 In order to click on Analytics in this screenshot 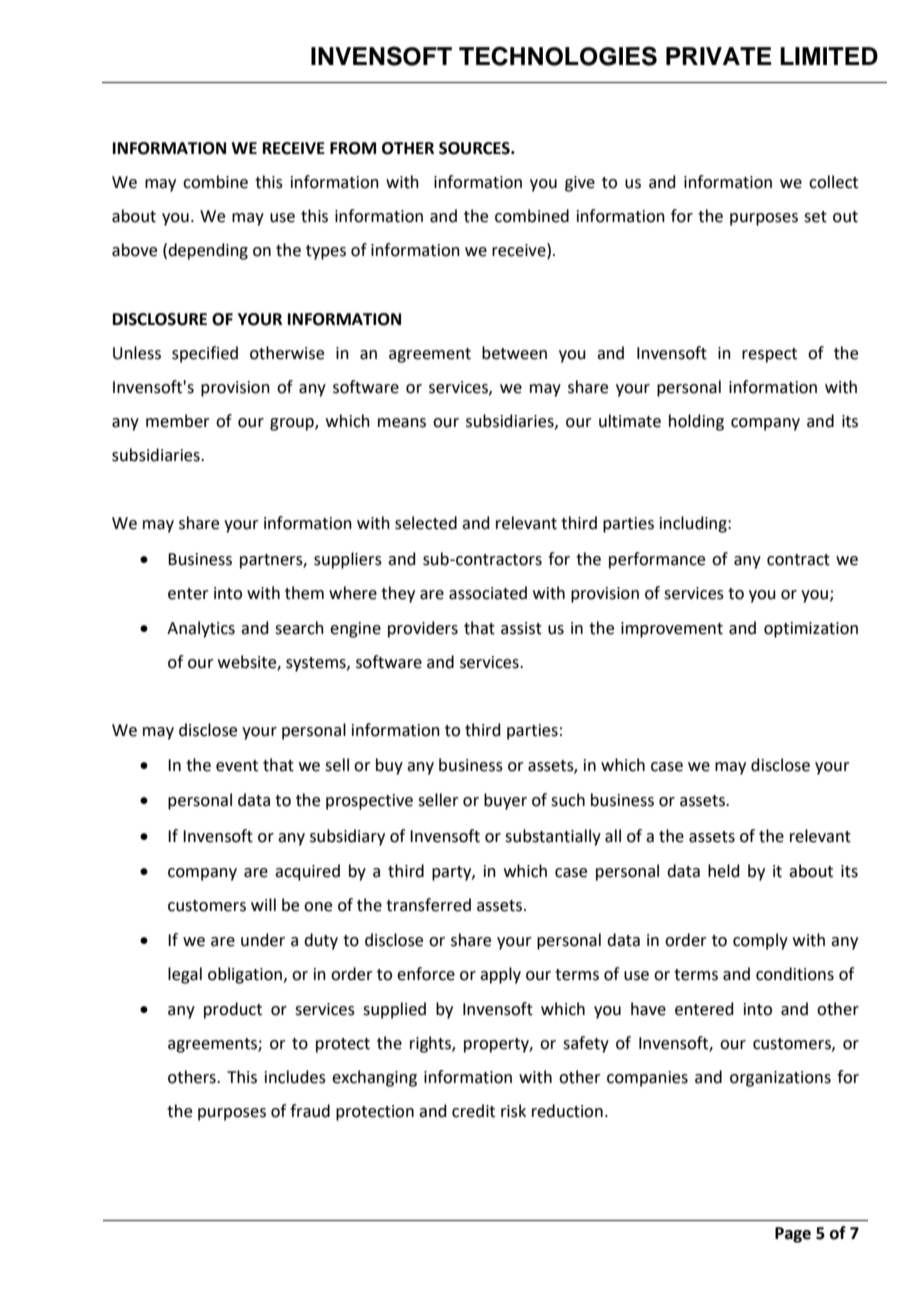, I will do `click(201, 629)`.
